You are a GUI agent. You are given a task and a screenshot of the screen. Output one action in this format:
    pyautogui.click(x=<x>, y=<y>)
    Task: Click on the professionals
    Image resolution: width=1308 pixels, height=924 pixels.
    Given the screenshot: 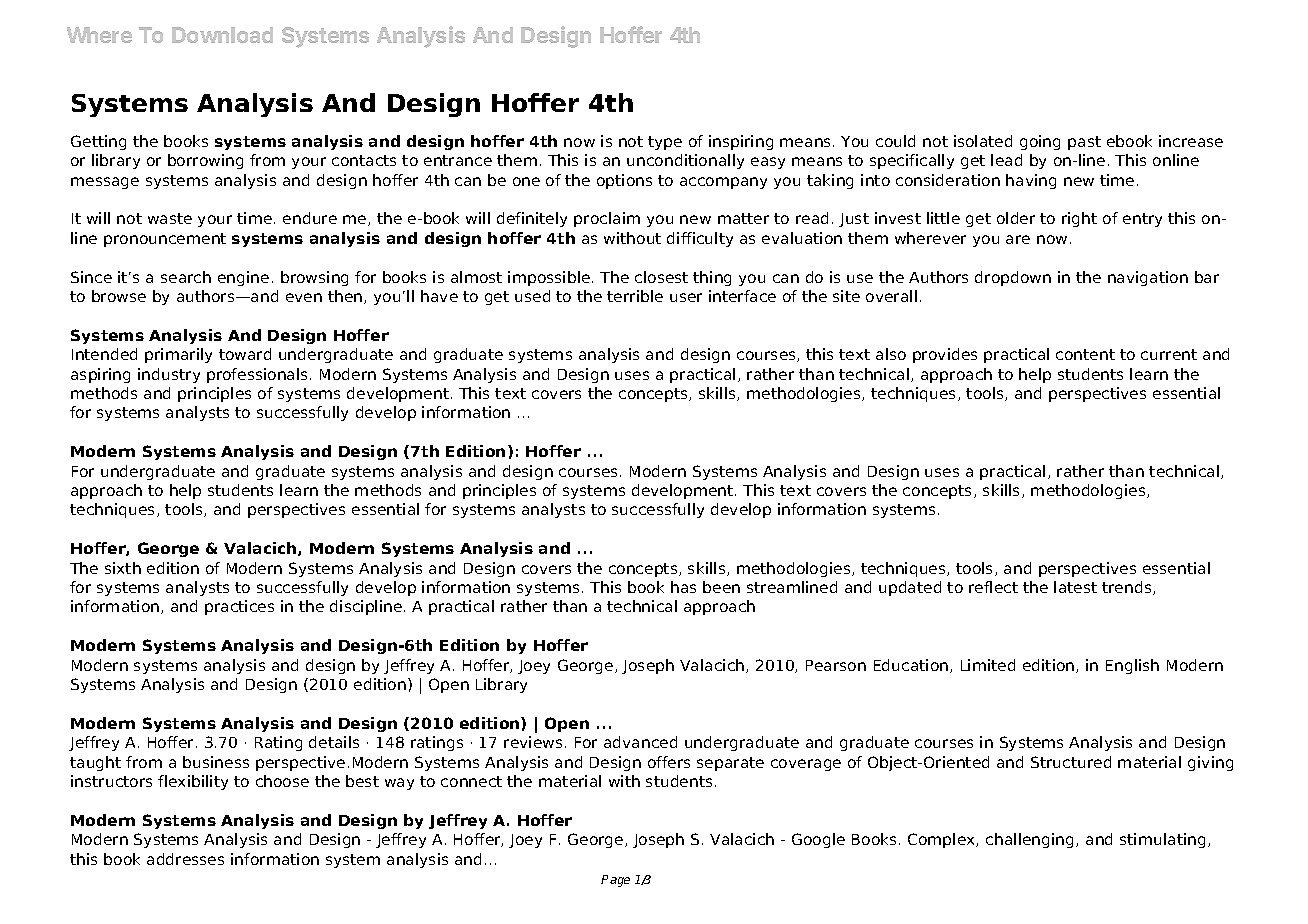 What is the action you would take?
    pyautogui.click(x=259, y=375)
